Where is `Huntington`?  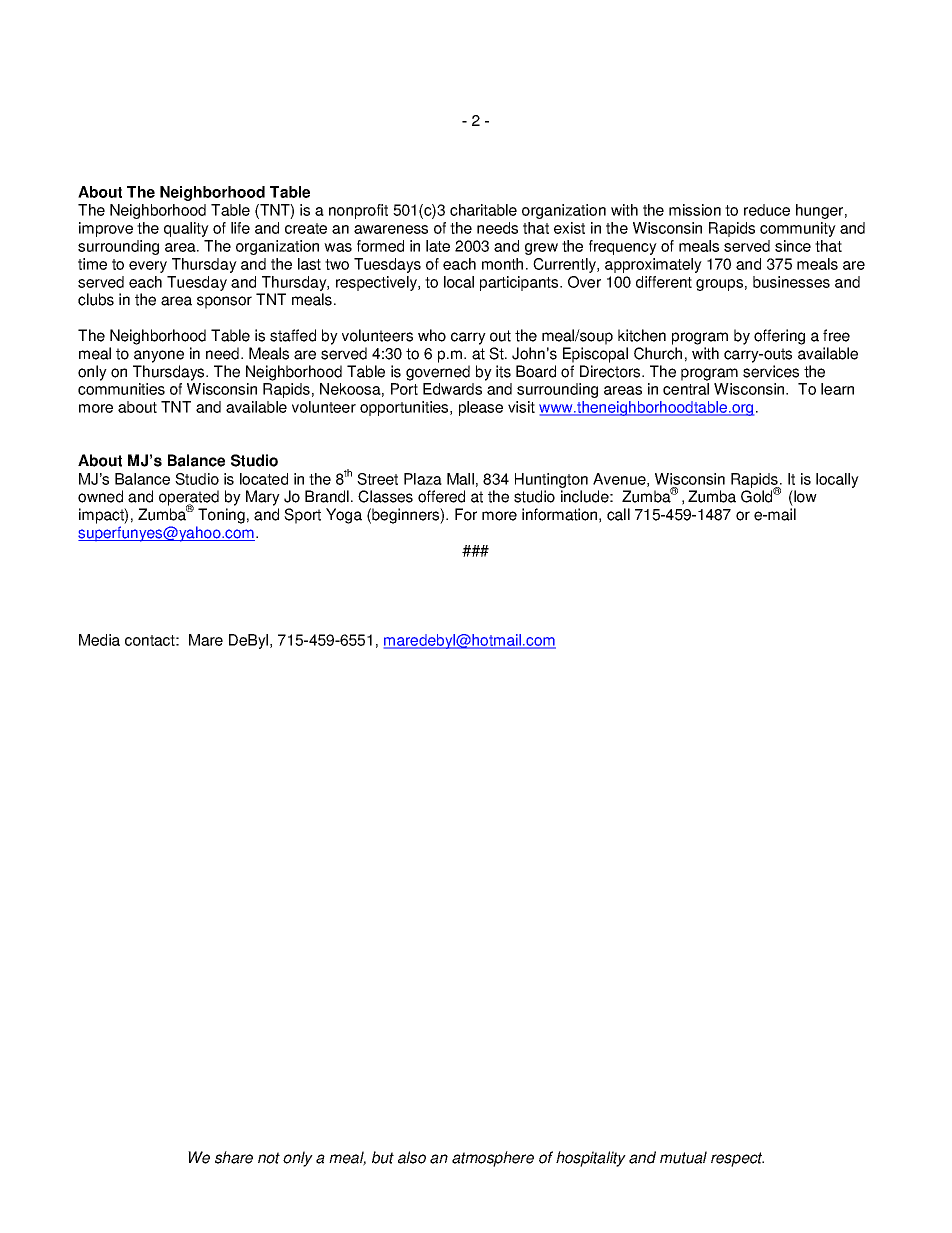
Huntington is located at coordinates (551, 480).
